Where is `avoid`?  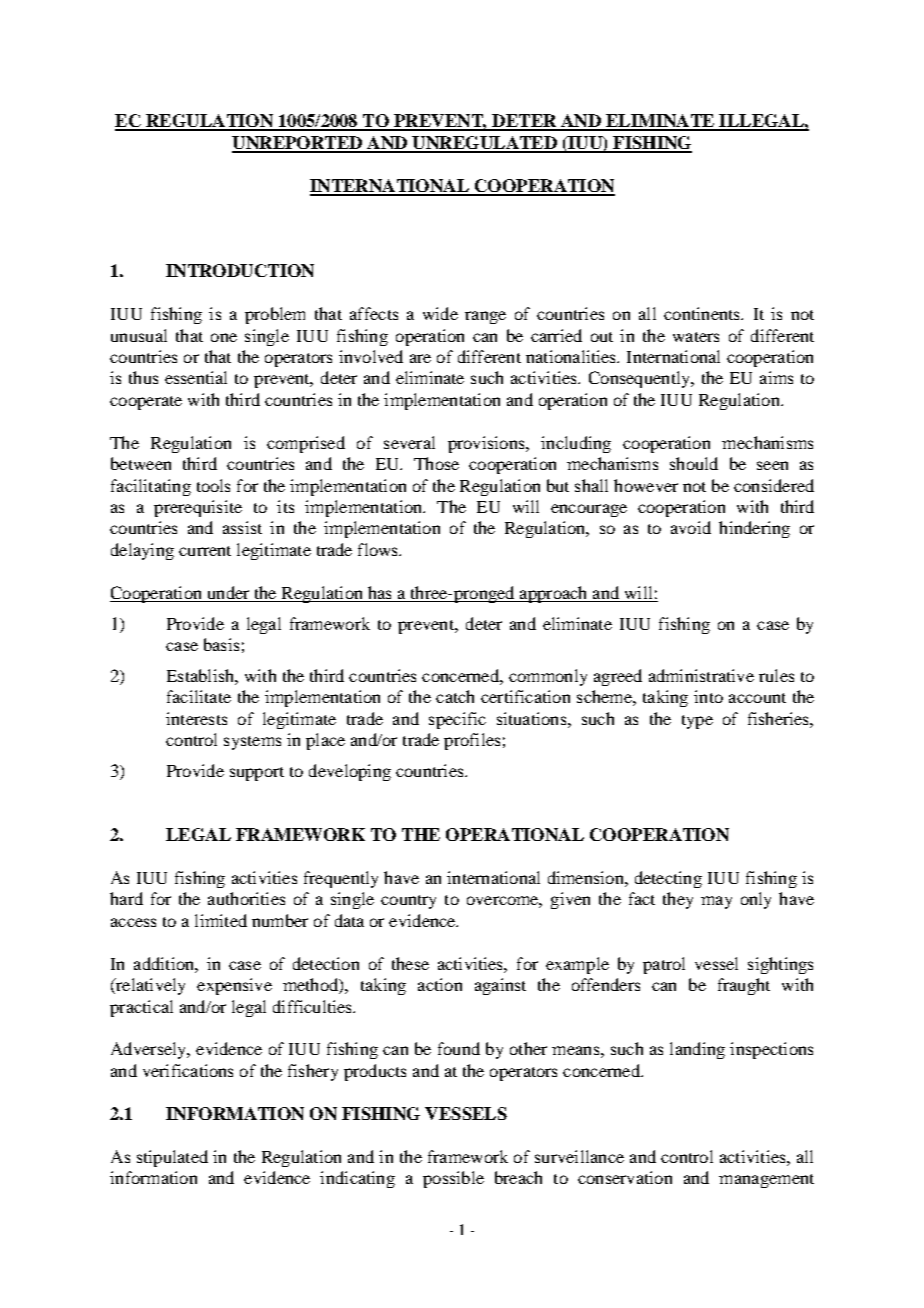 avoid is located at coordinates (691, 527).
